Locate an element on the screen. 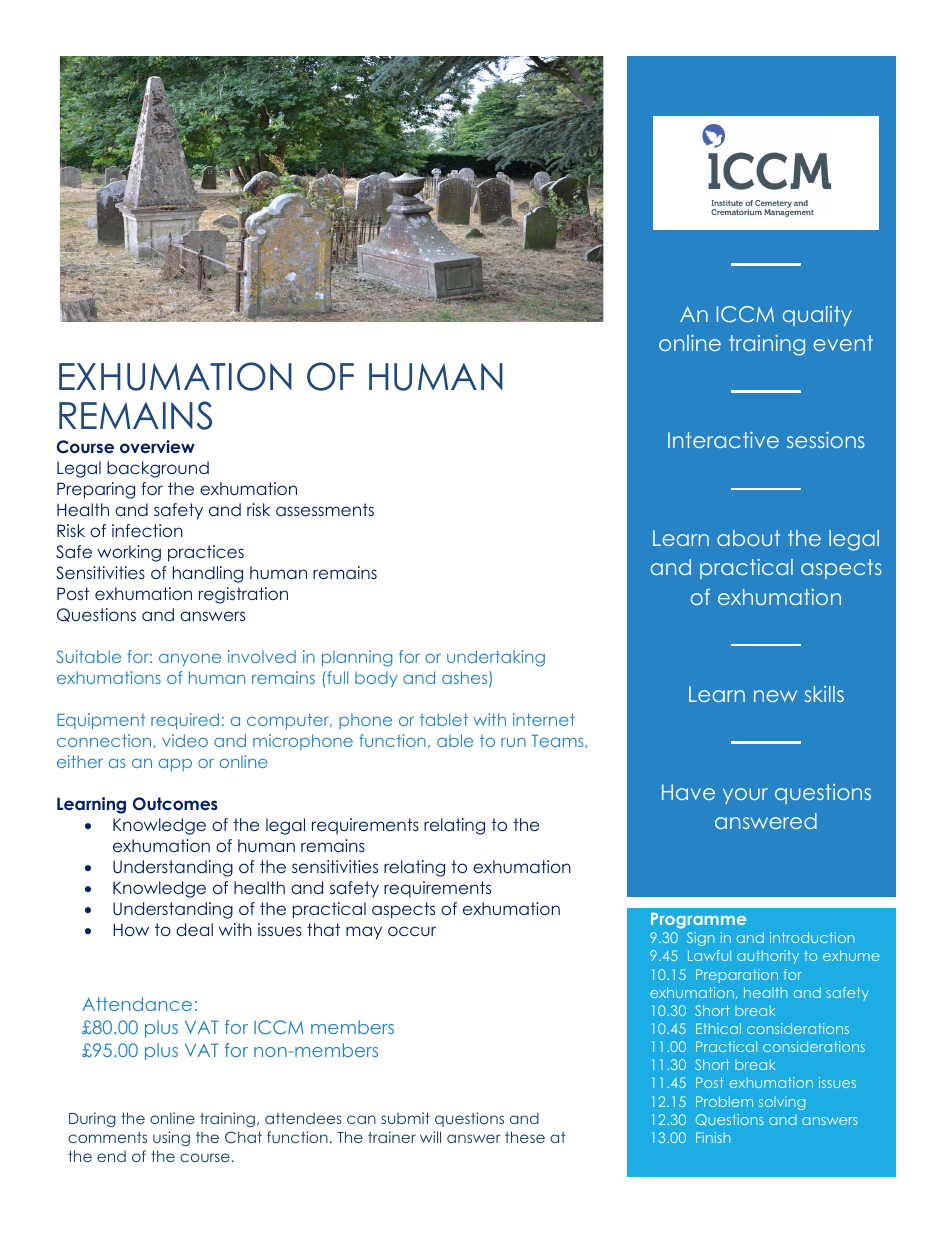 The height and width of the screenshot is (1233, 952). using is located at coordinates (171, 1138).
